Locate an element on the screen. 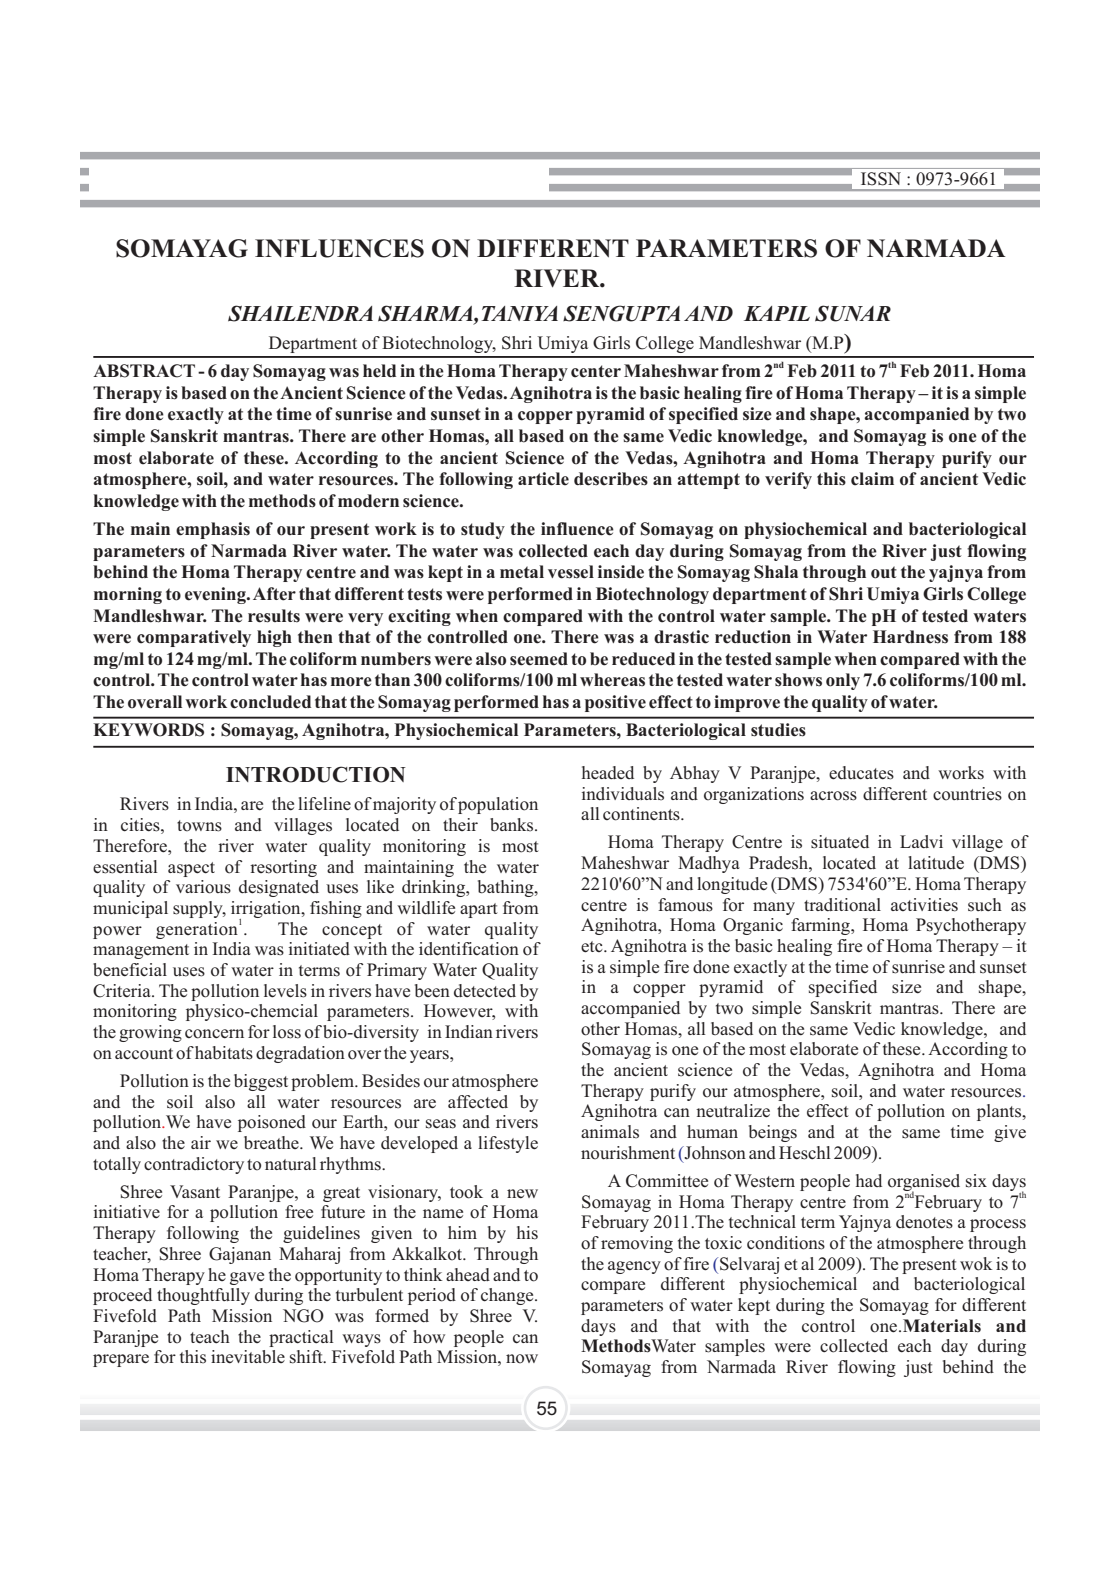  change is located at coordinates (508, 1296).
